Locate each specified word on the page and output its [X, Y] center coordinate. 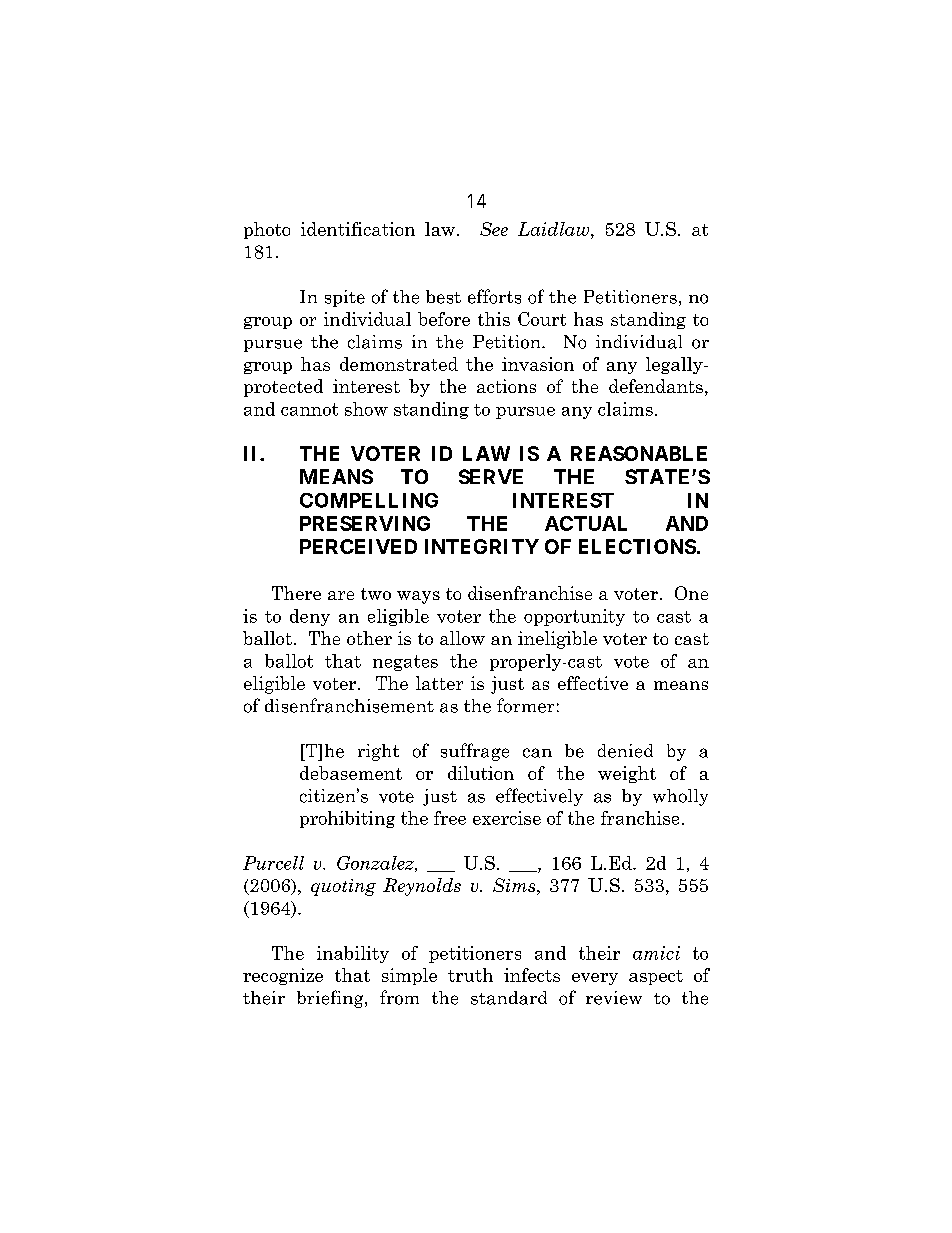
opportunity [574, 617]
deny [310, 617]
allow [462, 638]
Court [542, 319]
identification [358, 229]
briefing [331, 999]
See [494, 229]
